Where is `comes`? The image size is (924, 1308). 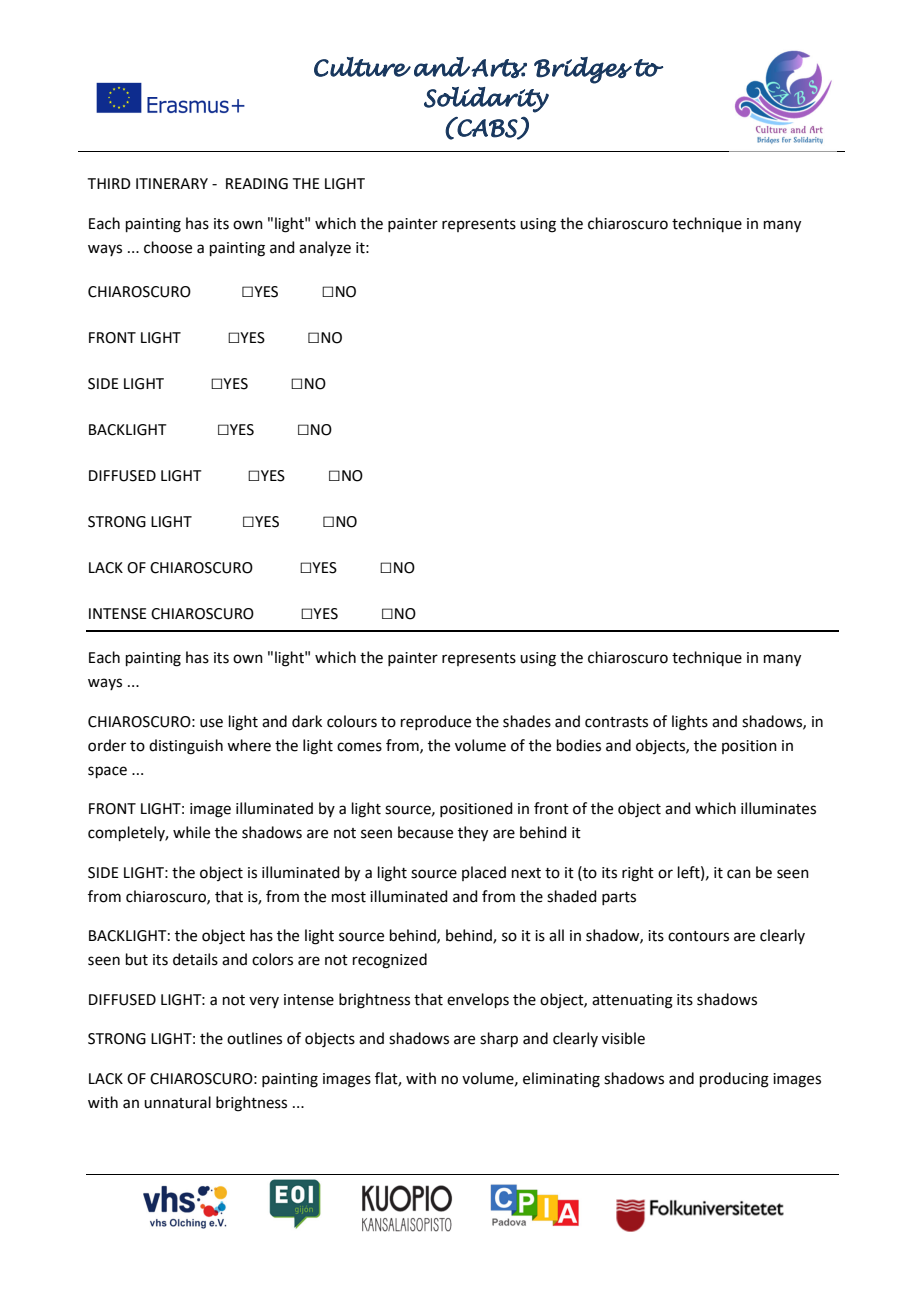
comes is located at coordinates (359, 747).
